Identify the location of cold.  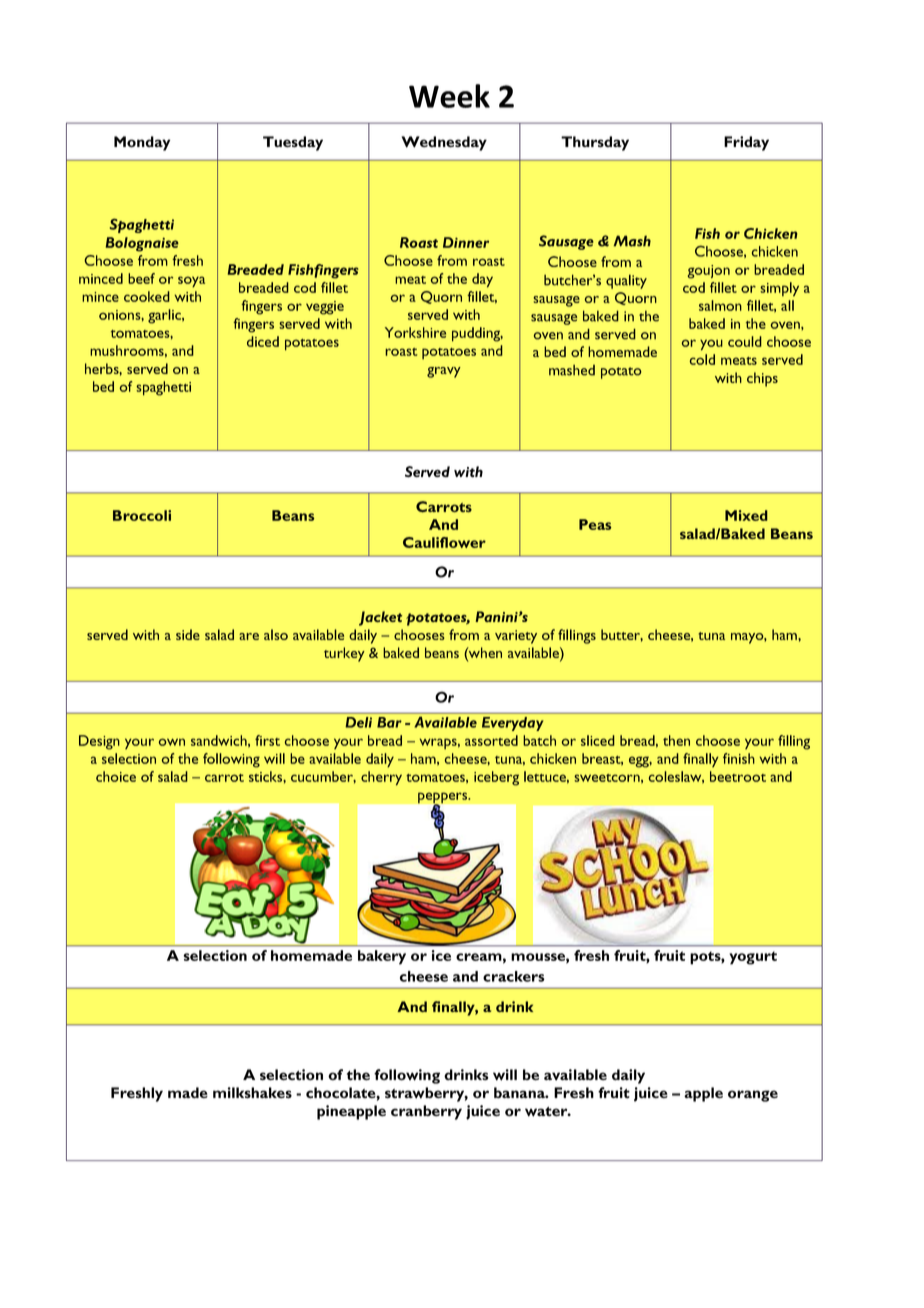
(702, 359).
